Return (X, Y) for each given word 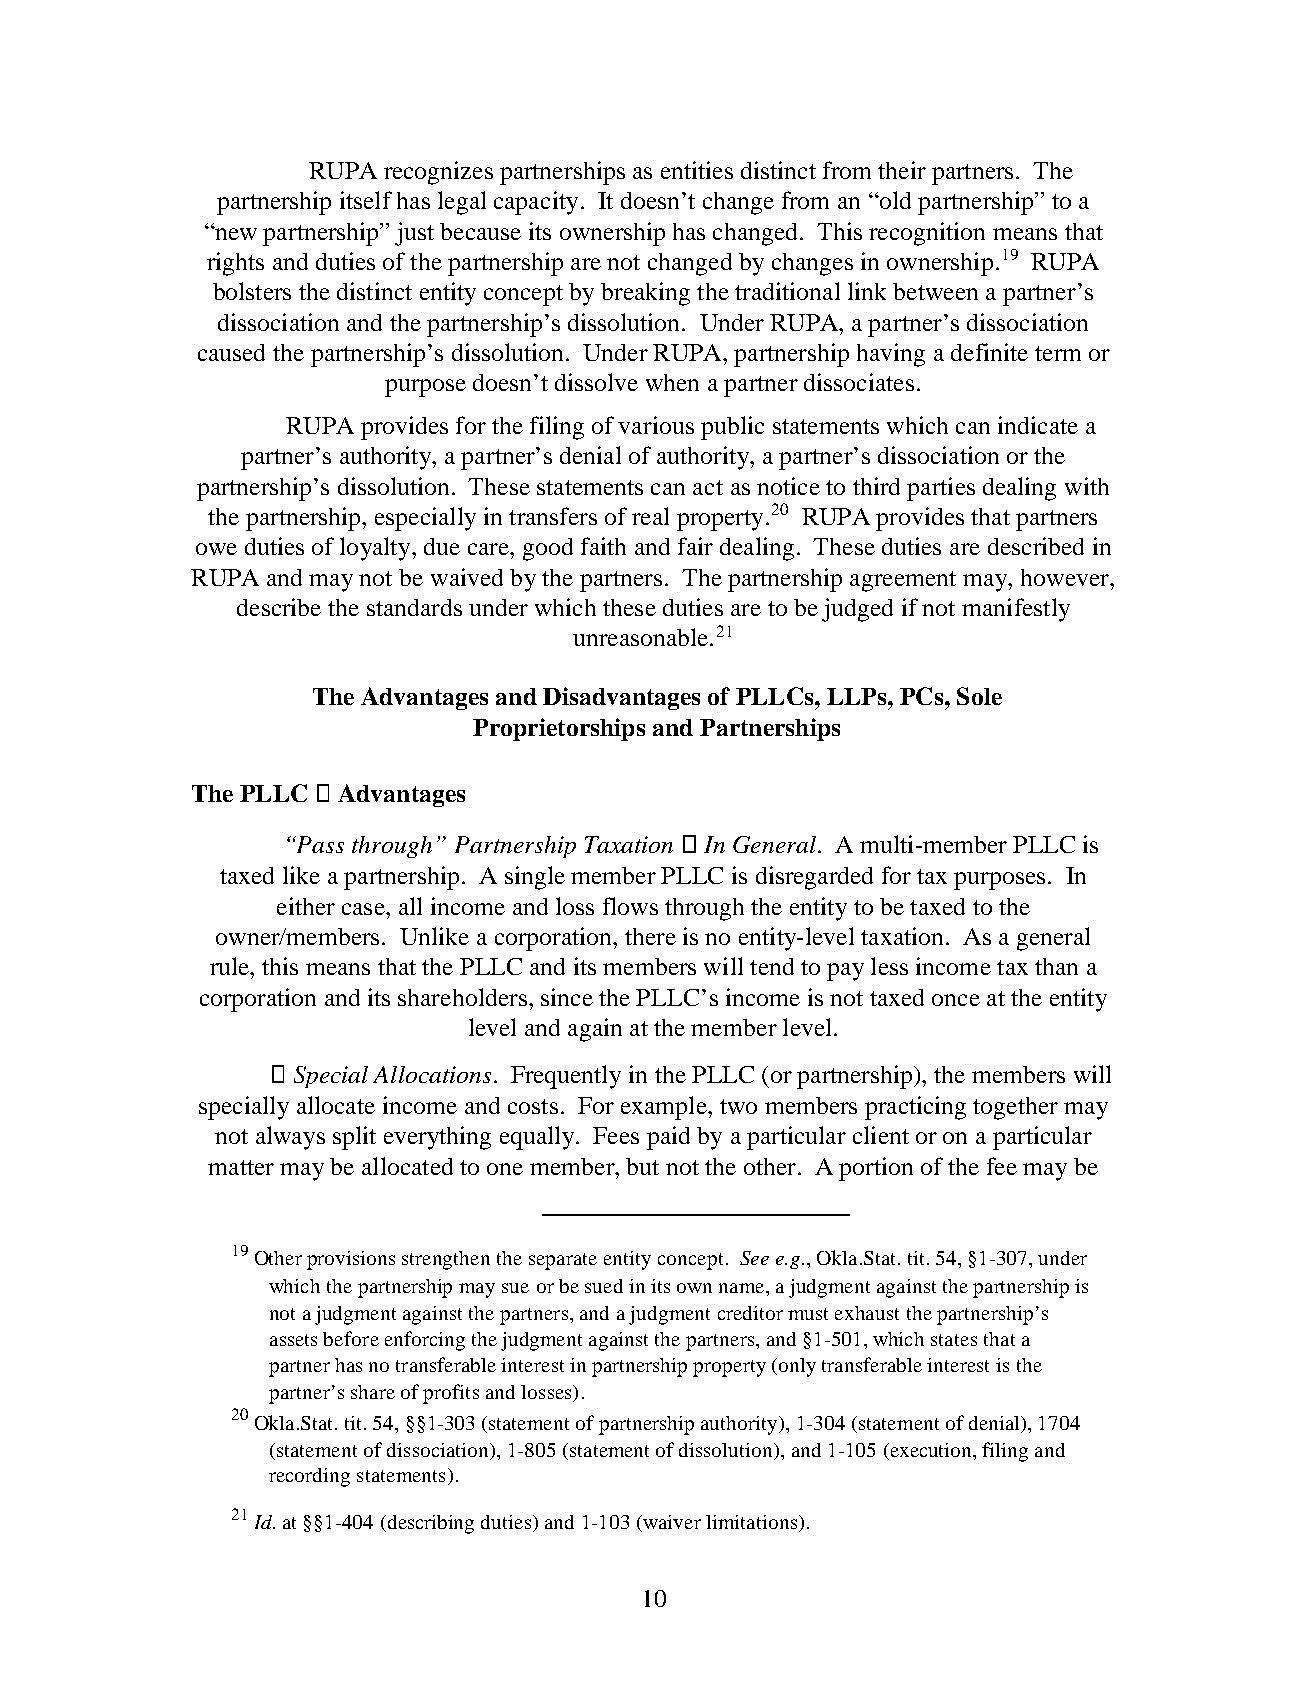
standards (414, 607)
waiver (671, 1523)
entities (697, 170)
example (665, 1108)
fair (695, 546)
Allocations (432, 1074)
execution (931, 1450)
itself (366, 200)
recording (309, 1477)
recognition (927, 234)
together (1015, 1108)
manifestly (1016, 610)
